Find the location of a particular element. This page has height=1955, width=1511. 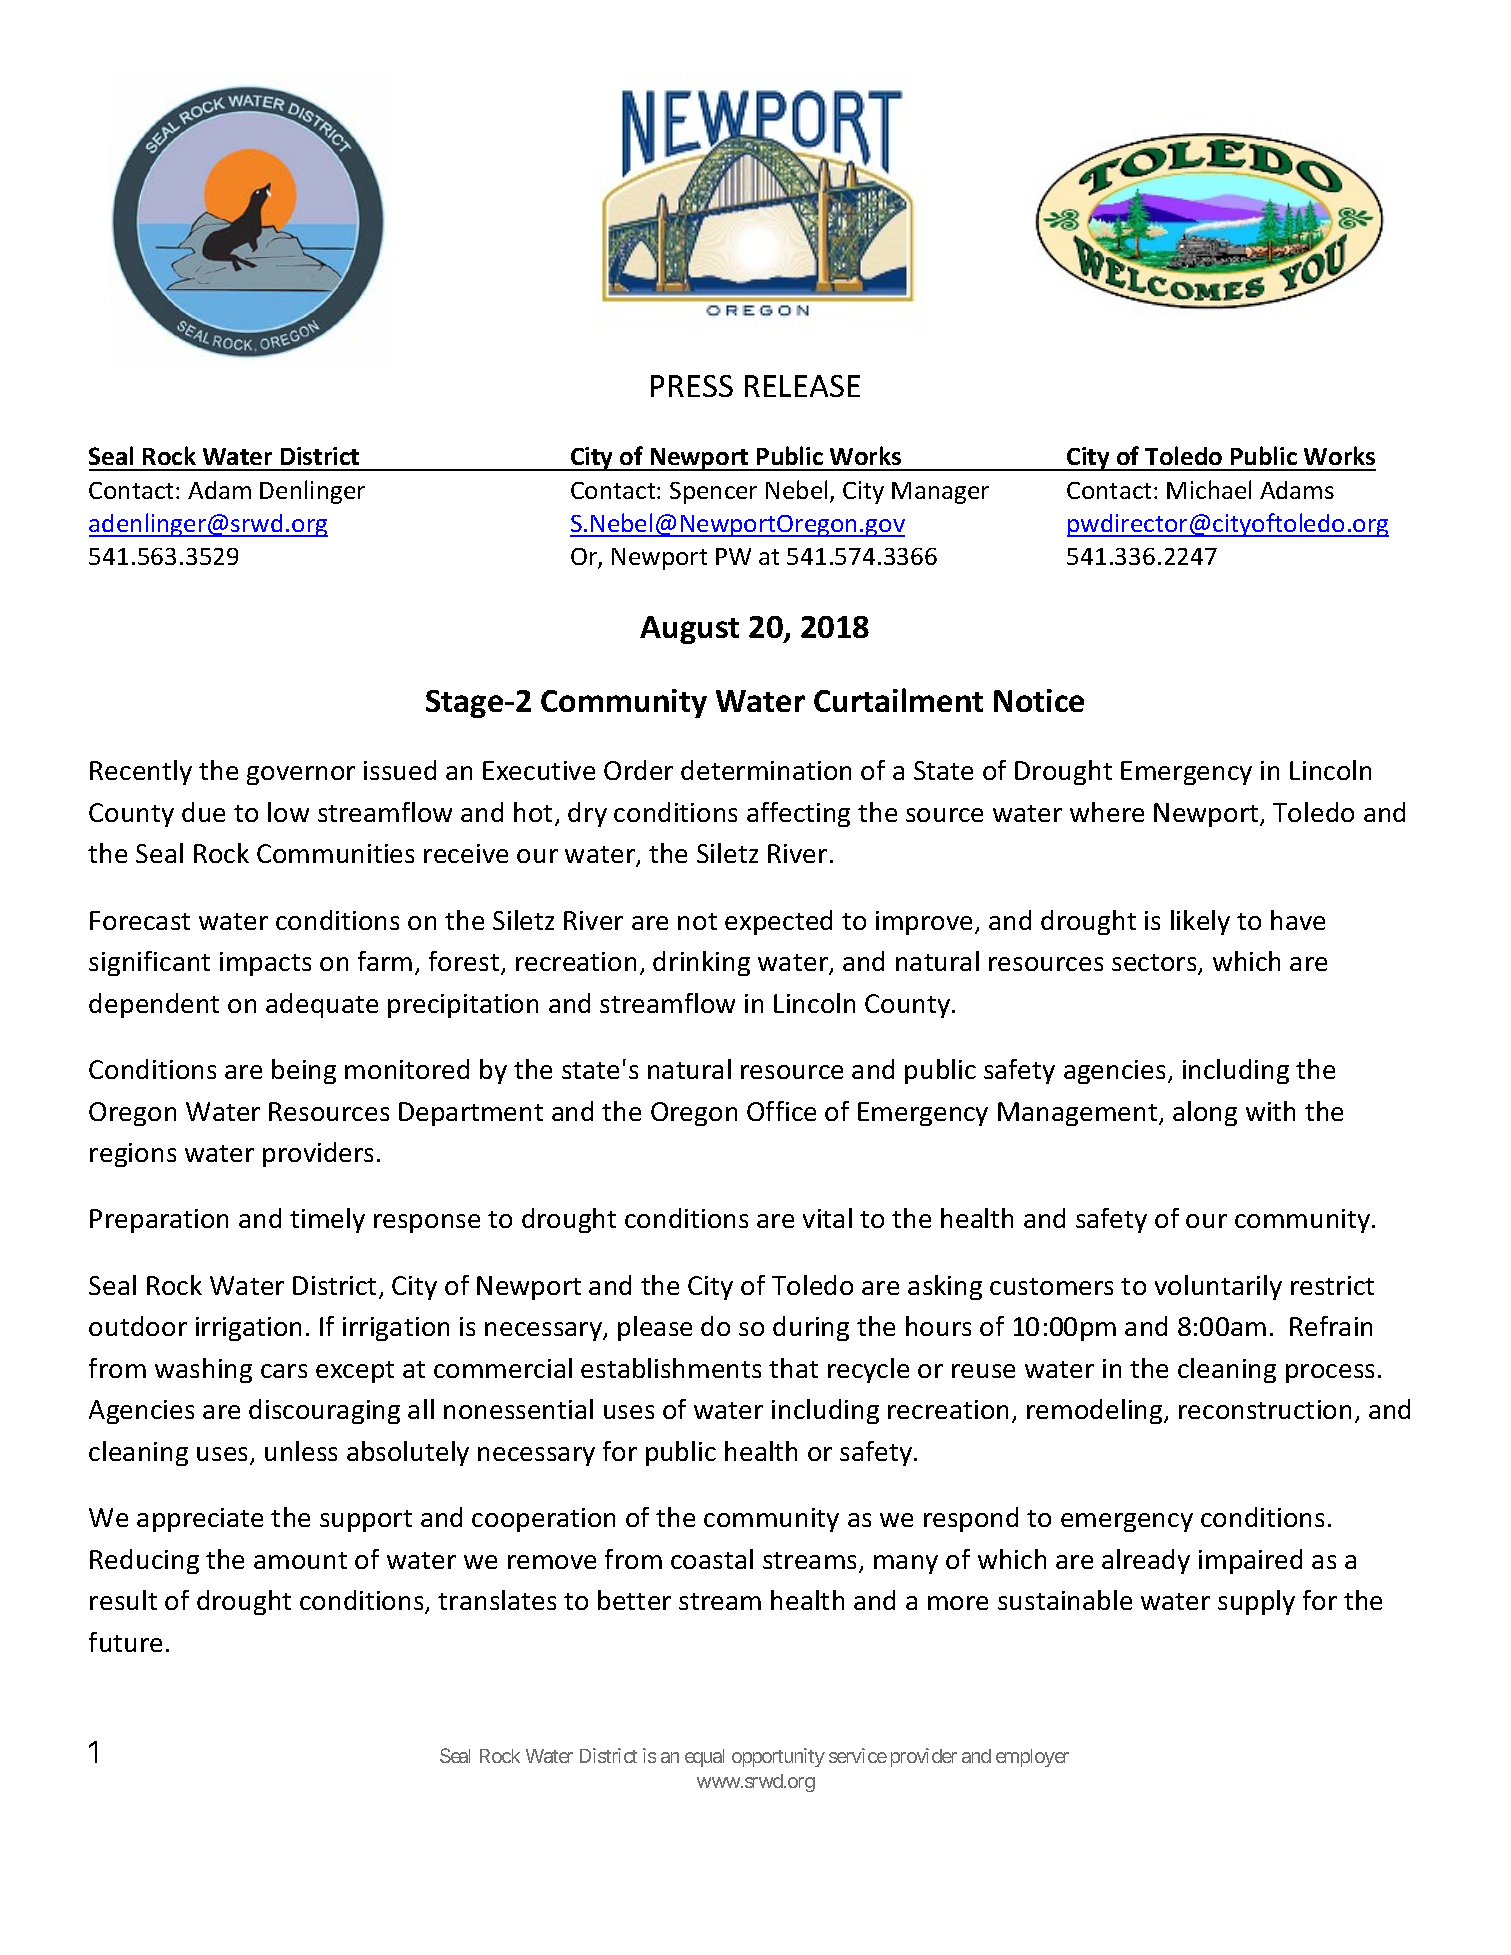

being is located at coordinates (304, 1071).
